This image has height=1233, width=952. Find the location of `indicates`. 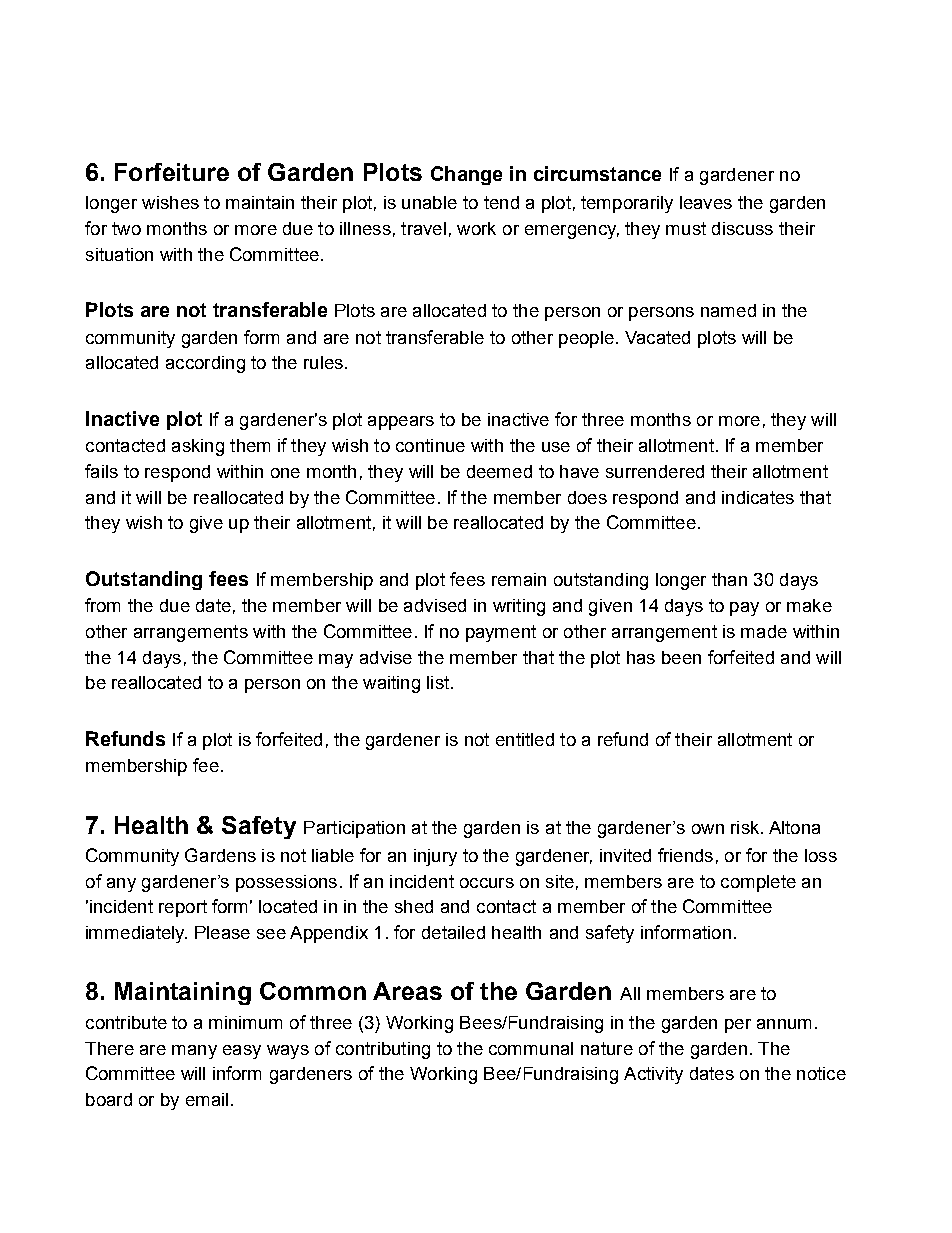

indicates is located at coordinates (758, 497).
